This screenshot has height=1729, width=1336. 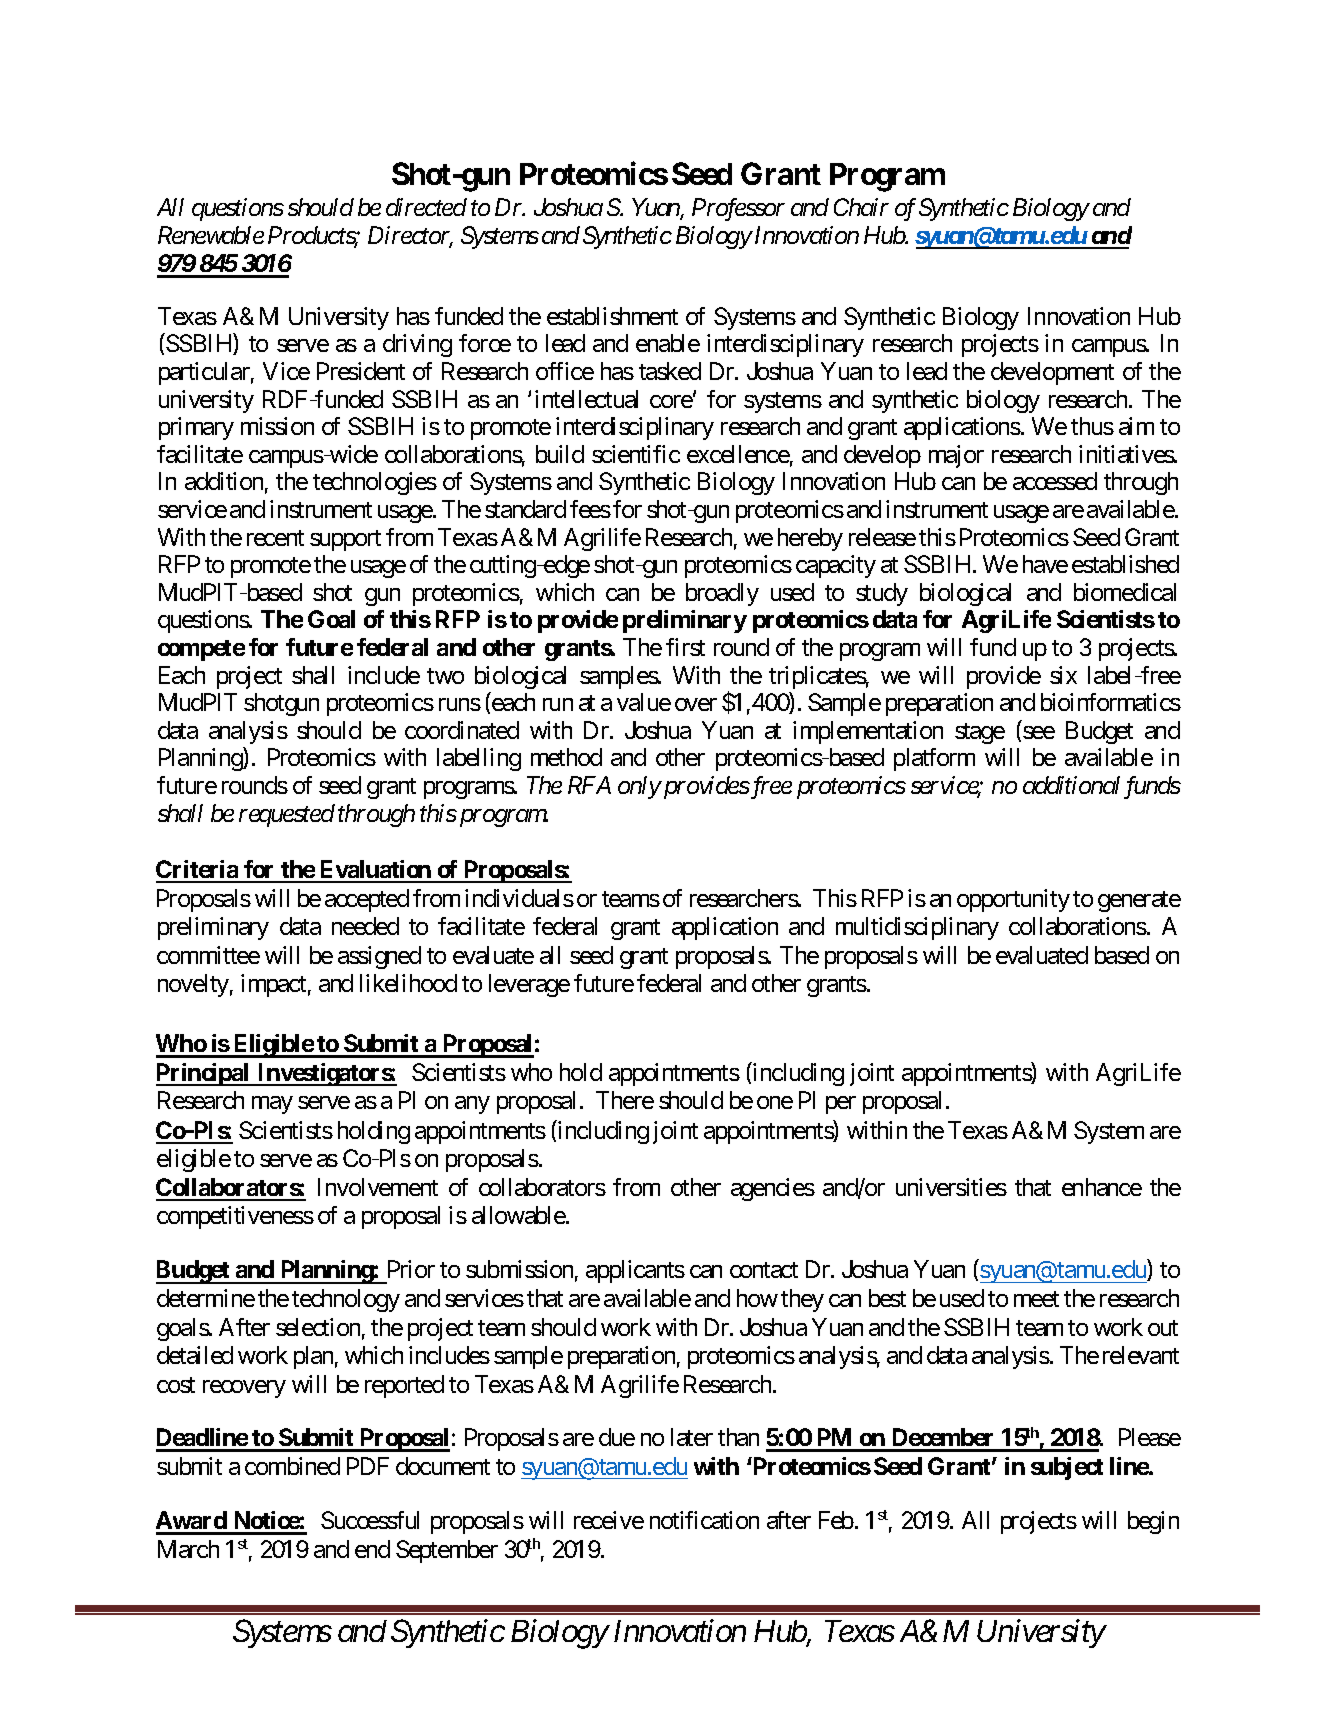 What do you see at coordinates (1063, 675) in the screenshot?
I see `six` at bounding box center [1063, 675].
